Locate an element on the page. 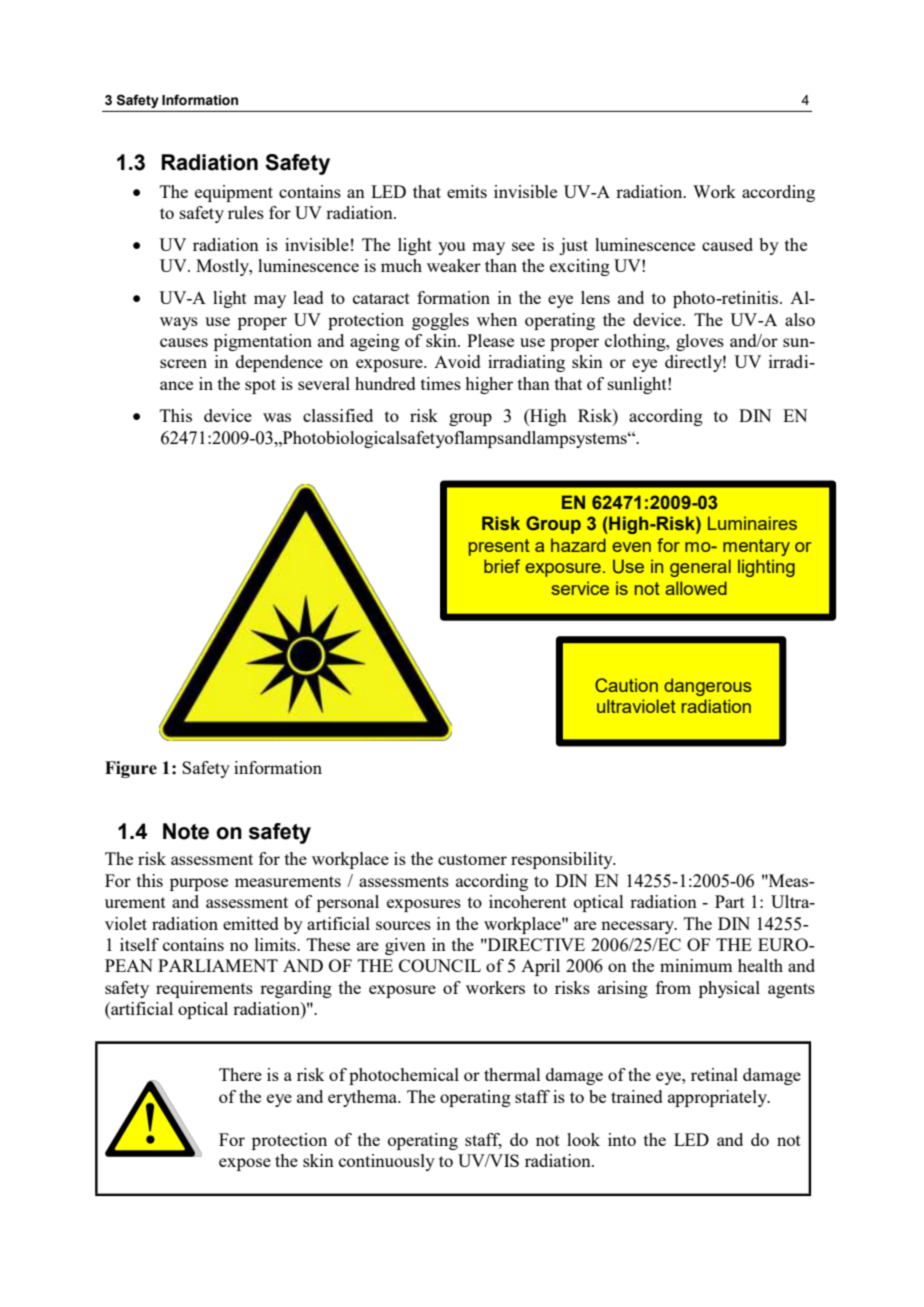 The height and width of the image is (1307, 924). Note is located at coordinates (186, 831).
